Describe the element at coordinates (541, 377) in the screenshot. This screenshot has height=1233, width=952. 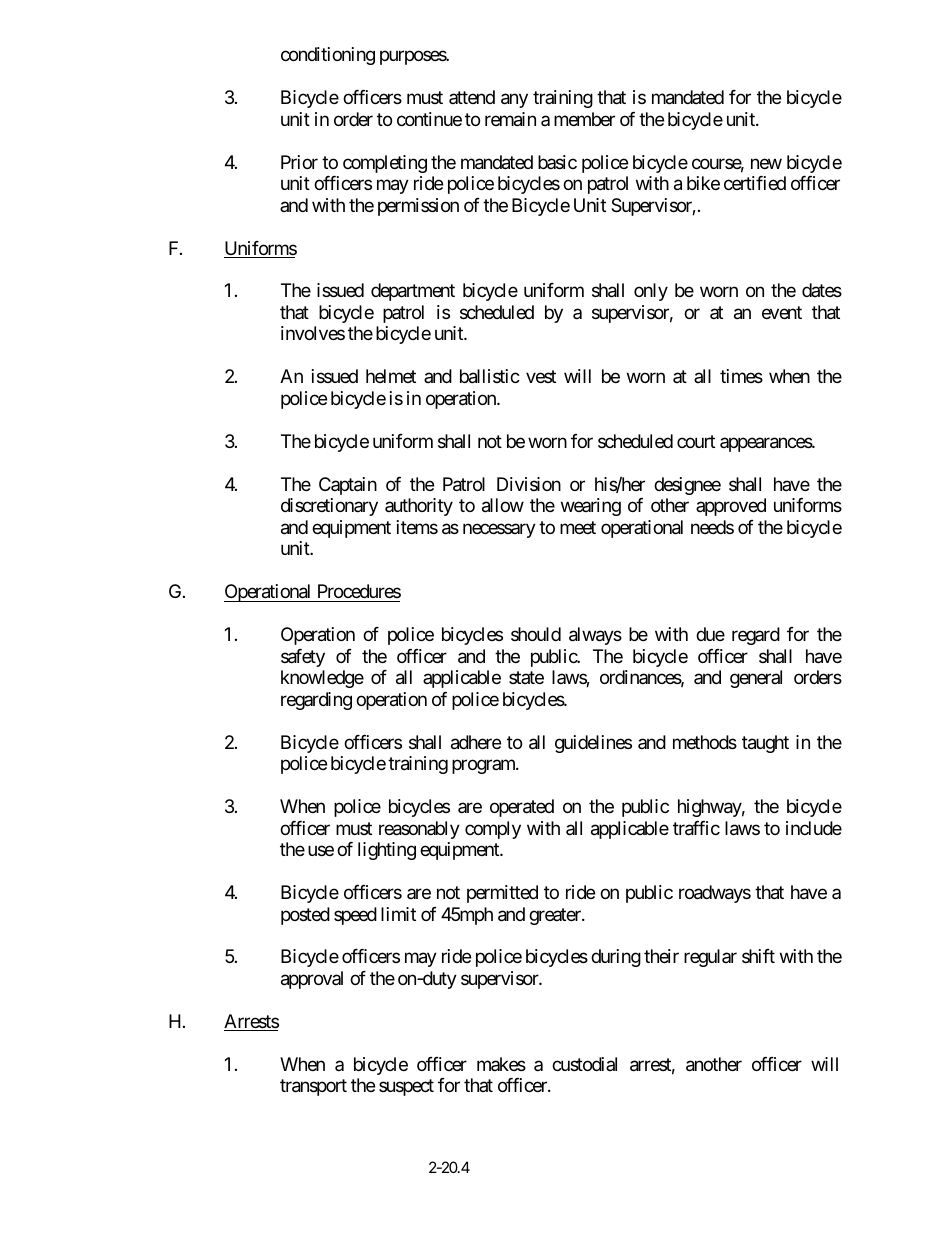
I see `vest` at that location.
